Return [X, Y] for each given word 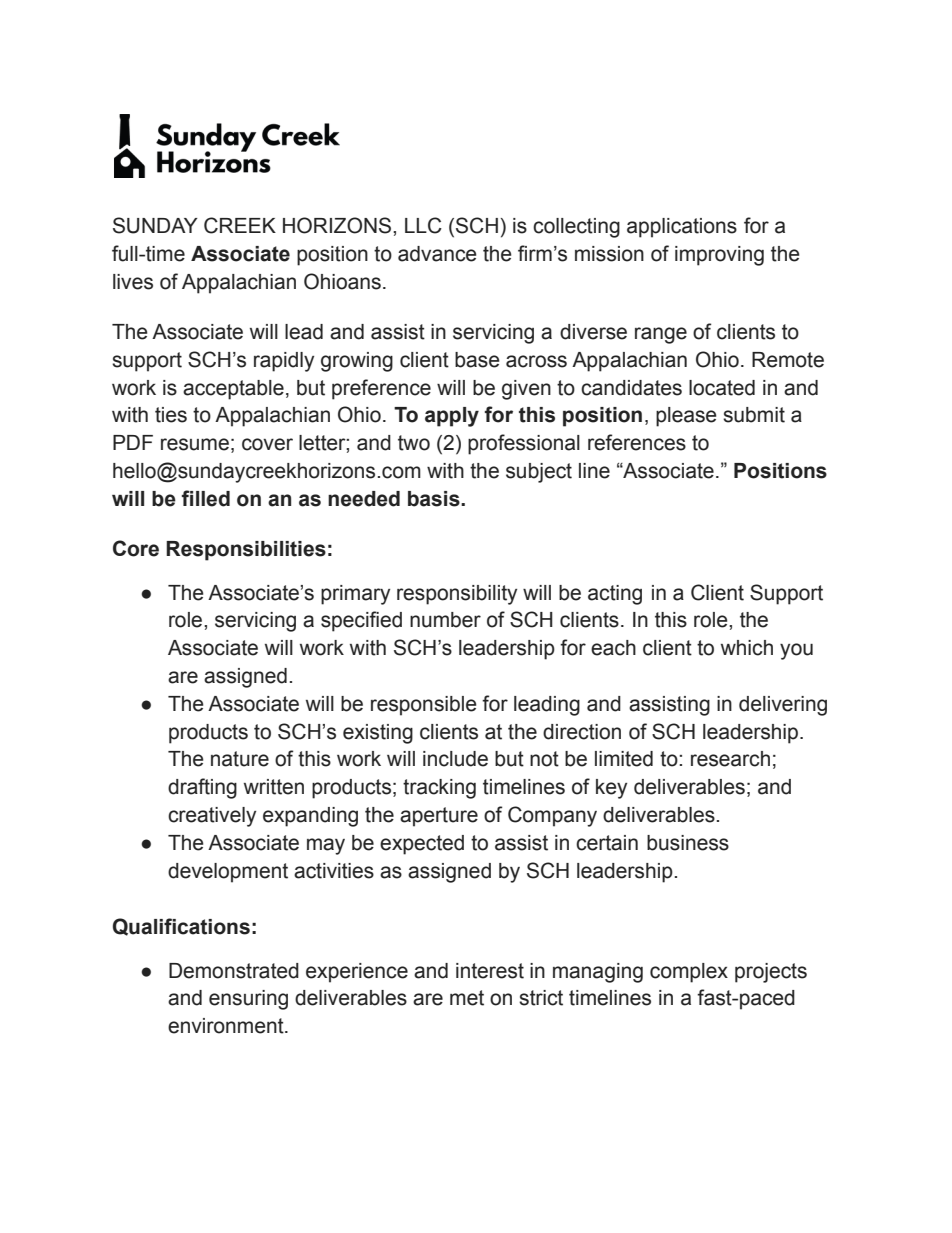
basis [435, 499]
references [637, 442]
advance [437, 254]
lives [133, 282]
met [467, 998]
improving [719, 256]
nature [240, 759]
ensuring [248, 1000]
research [730, 759]
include [455, 759]
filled [206, 498]
